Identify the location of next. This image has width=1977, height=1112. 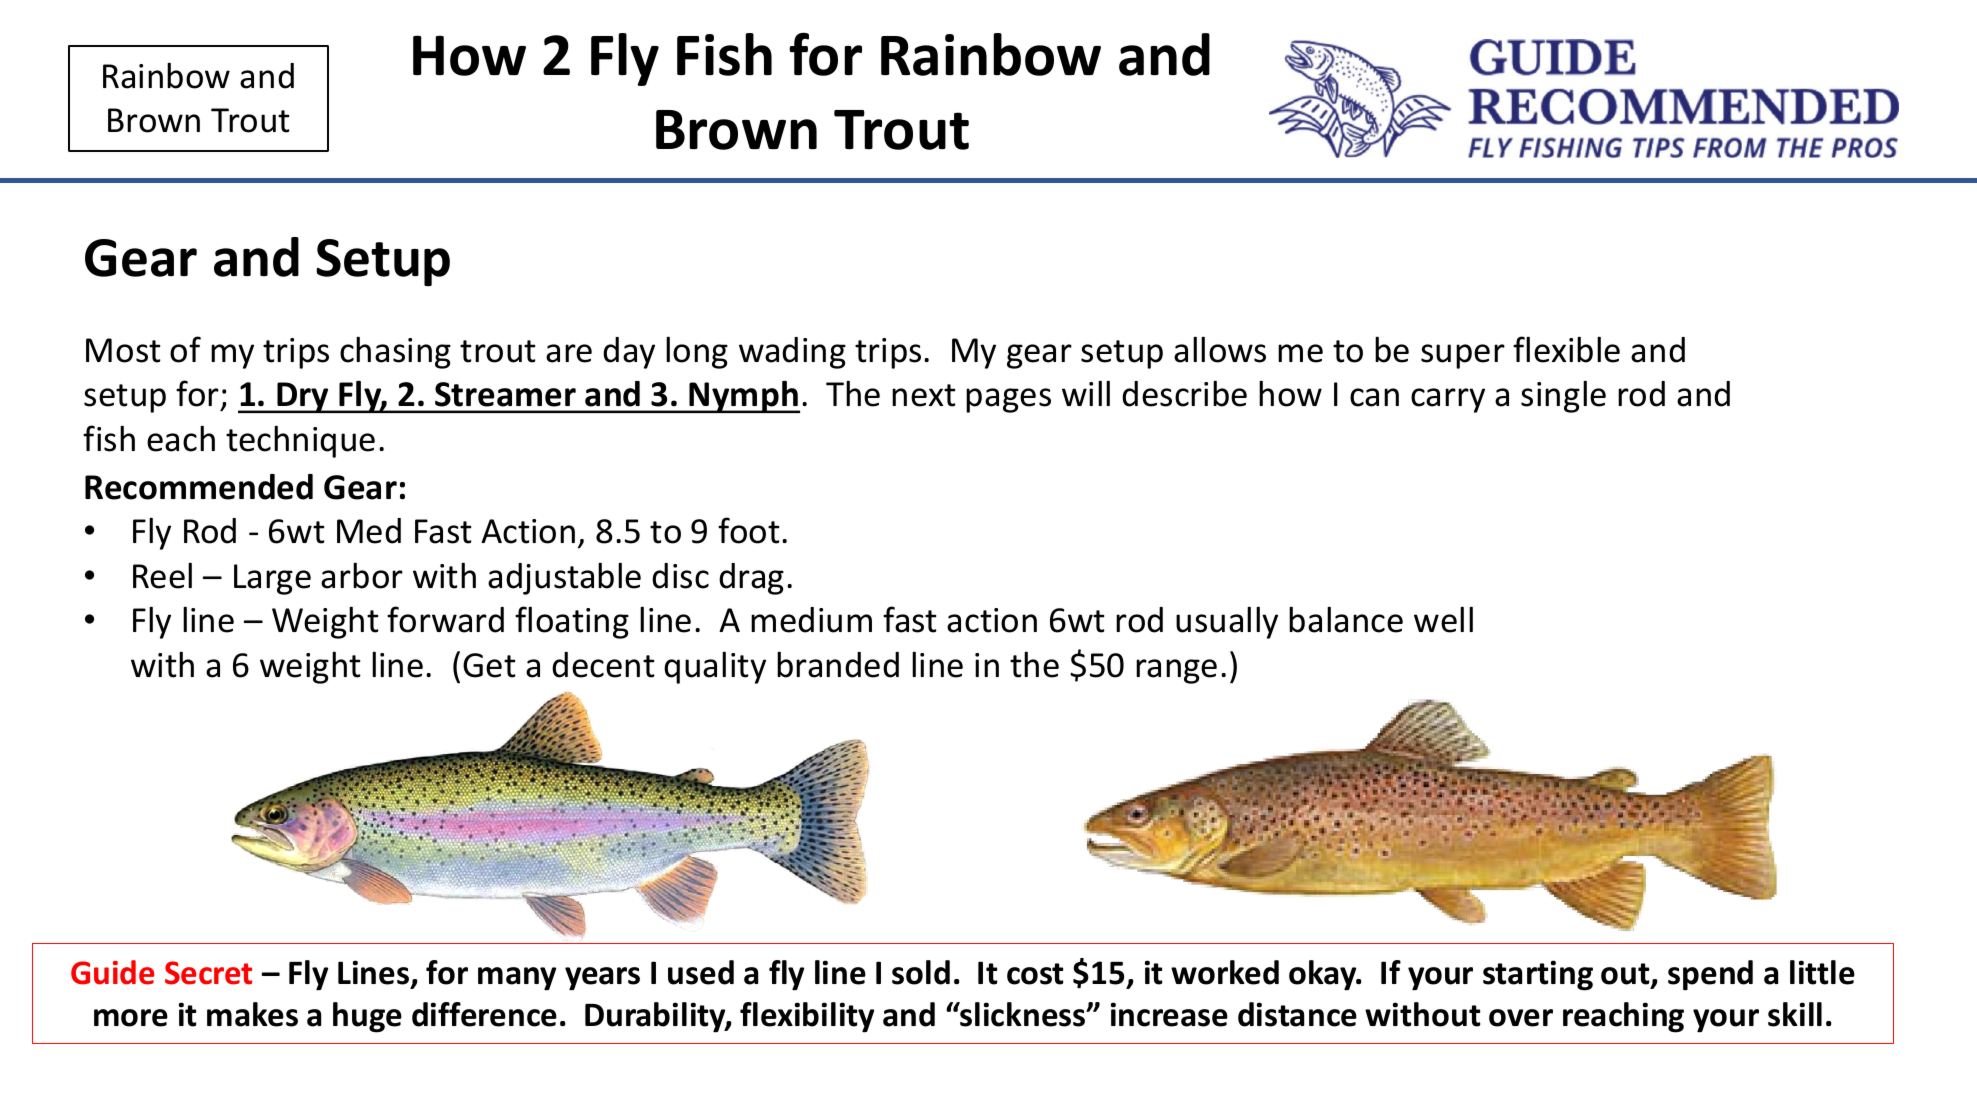
(924, 395).
